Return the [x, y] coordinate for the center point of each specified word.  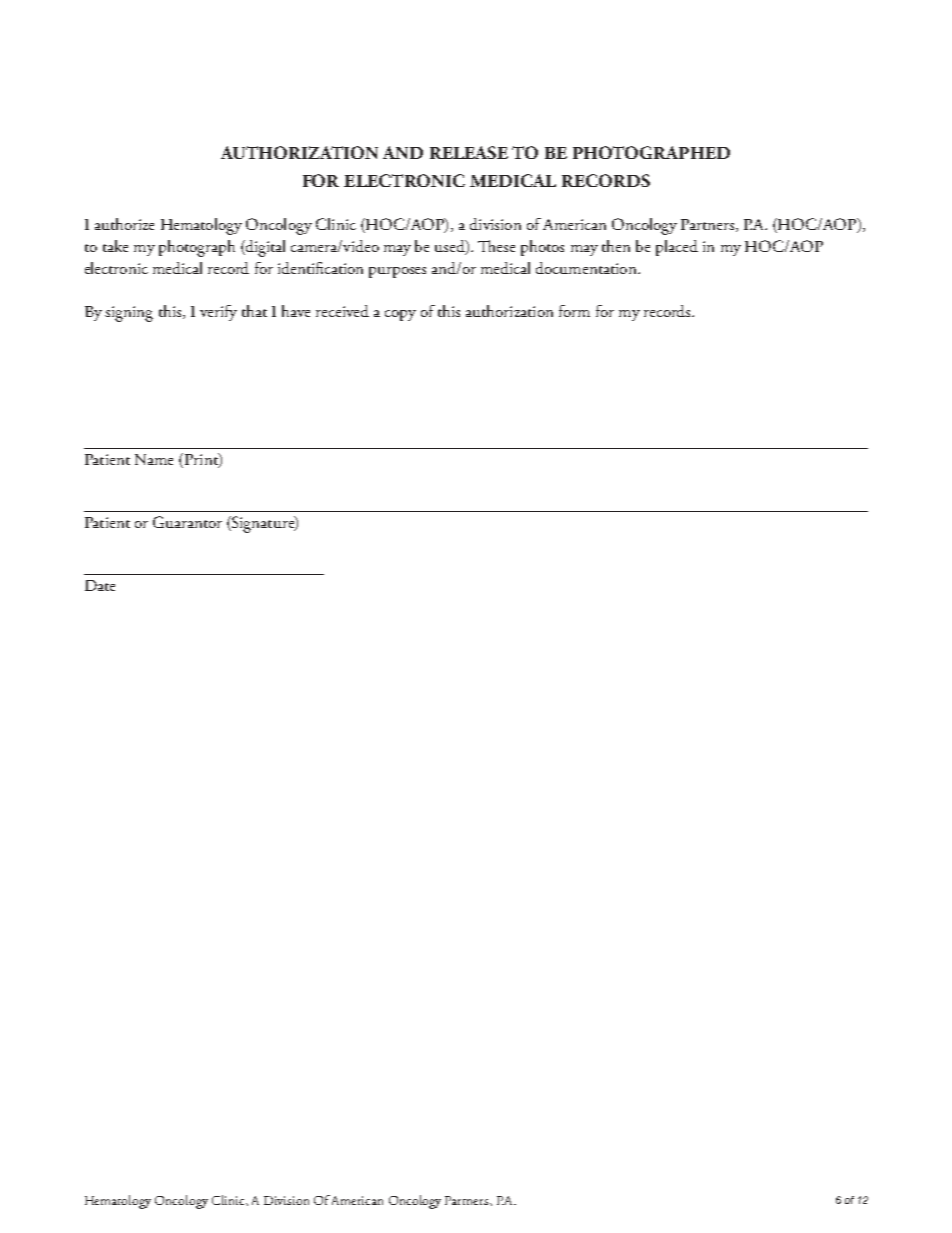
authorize [124, 224]
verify [218, 313]
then [616, 246]
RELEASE [469, 152]
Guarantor [187, 522]
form [574, 311]
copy [400, 315]
